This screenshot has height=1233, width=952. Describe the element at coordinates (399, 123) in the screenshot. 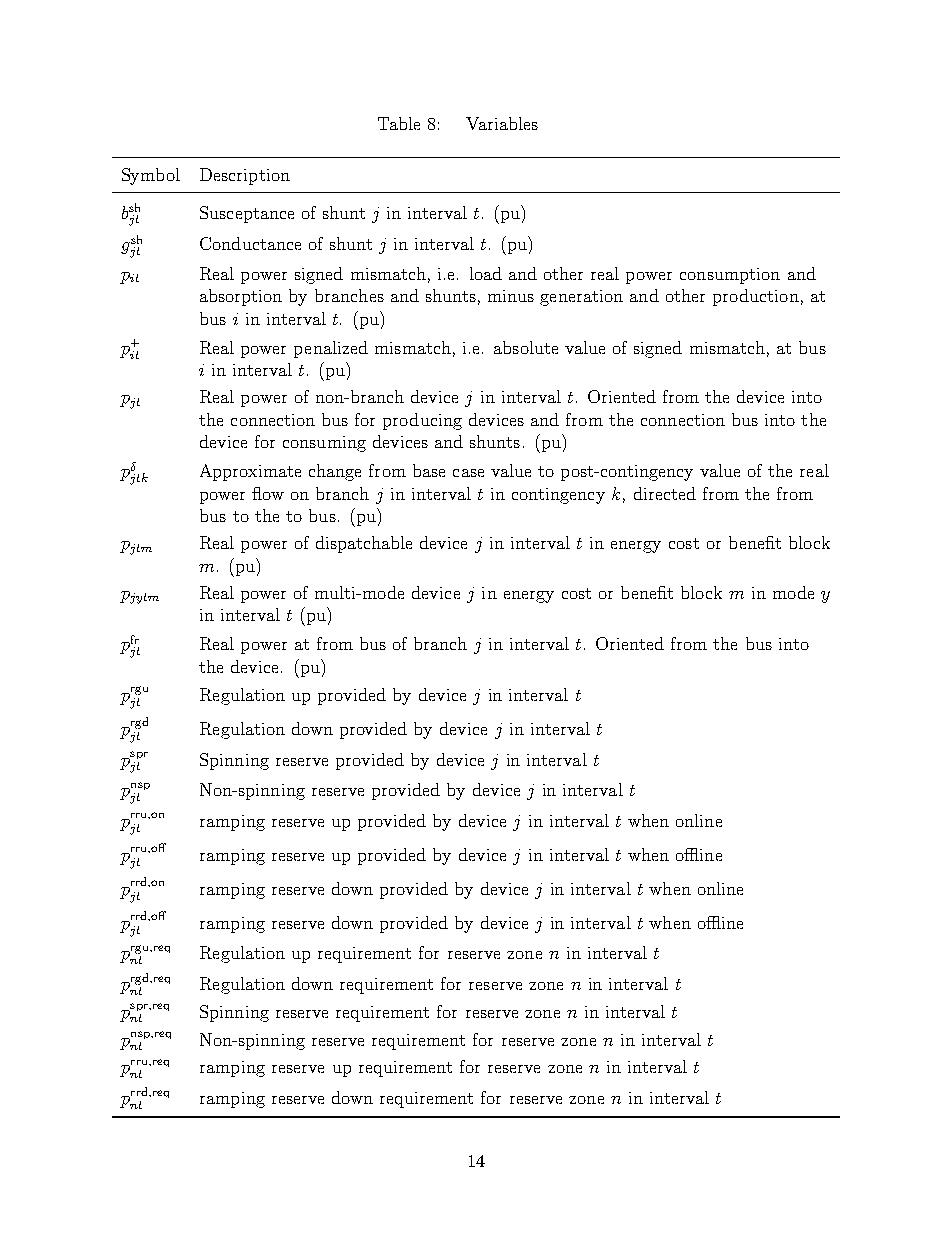

I see `Table` at that location.
